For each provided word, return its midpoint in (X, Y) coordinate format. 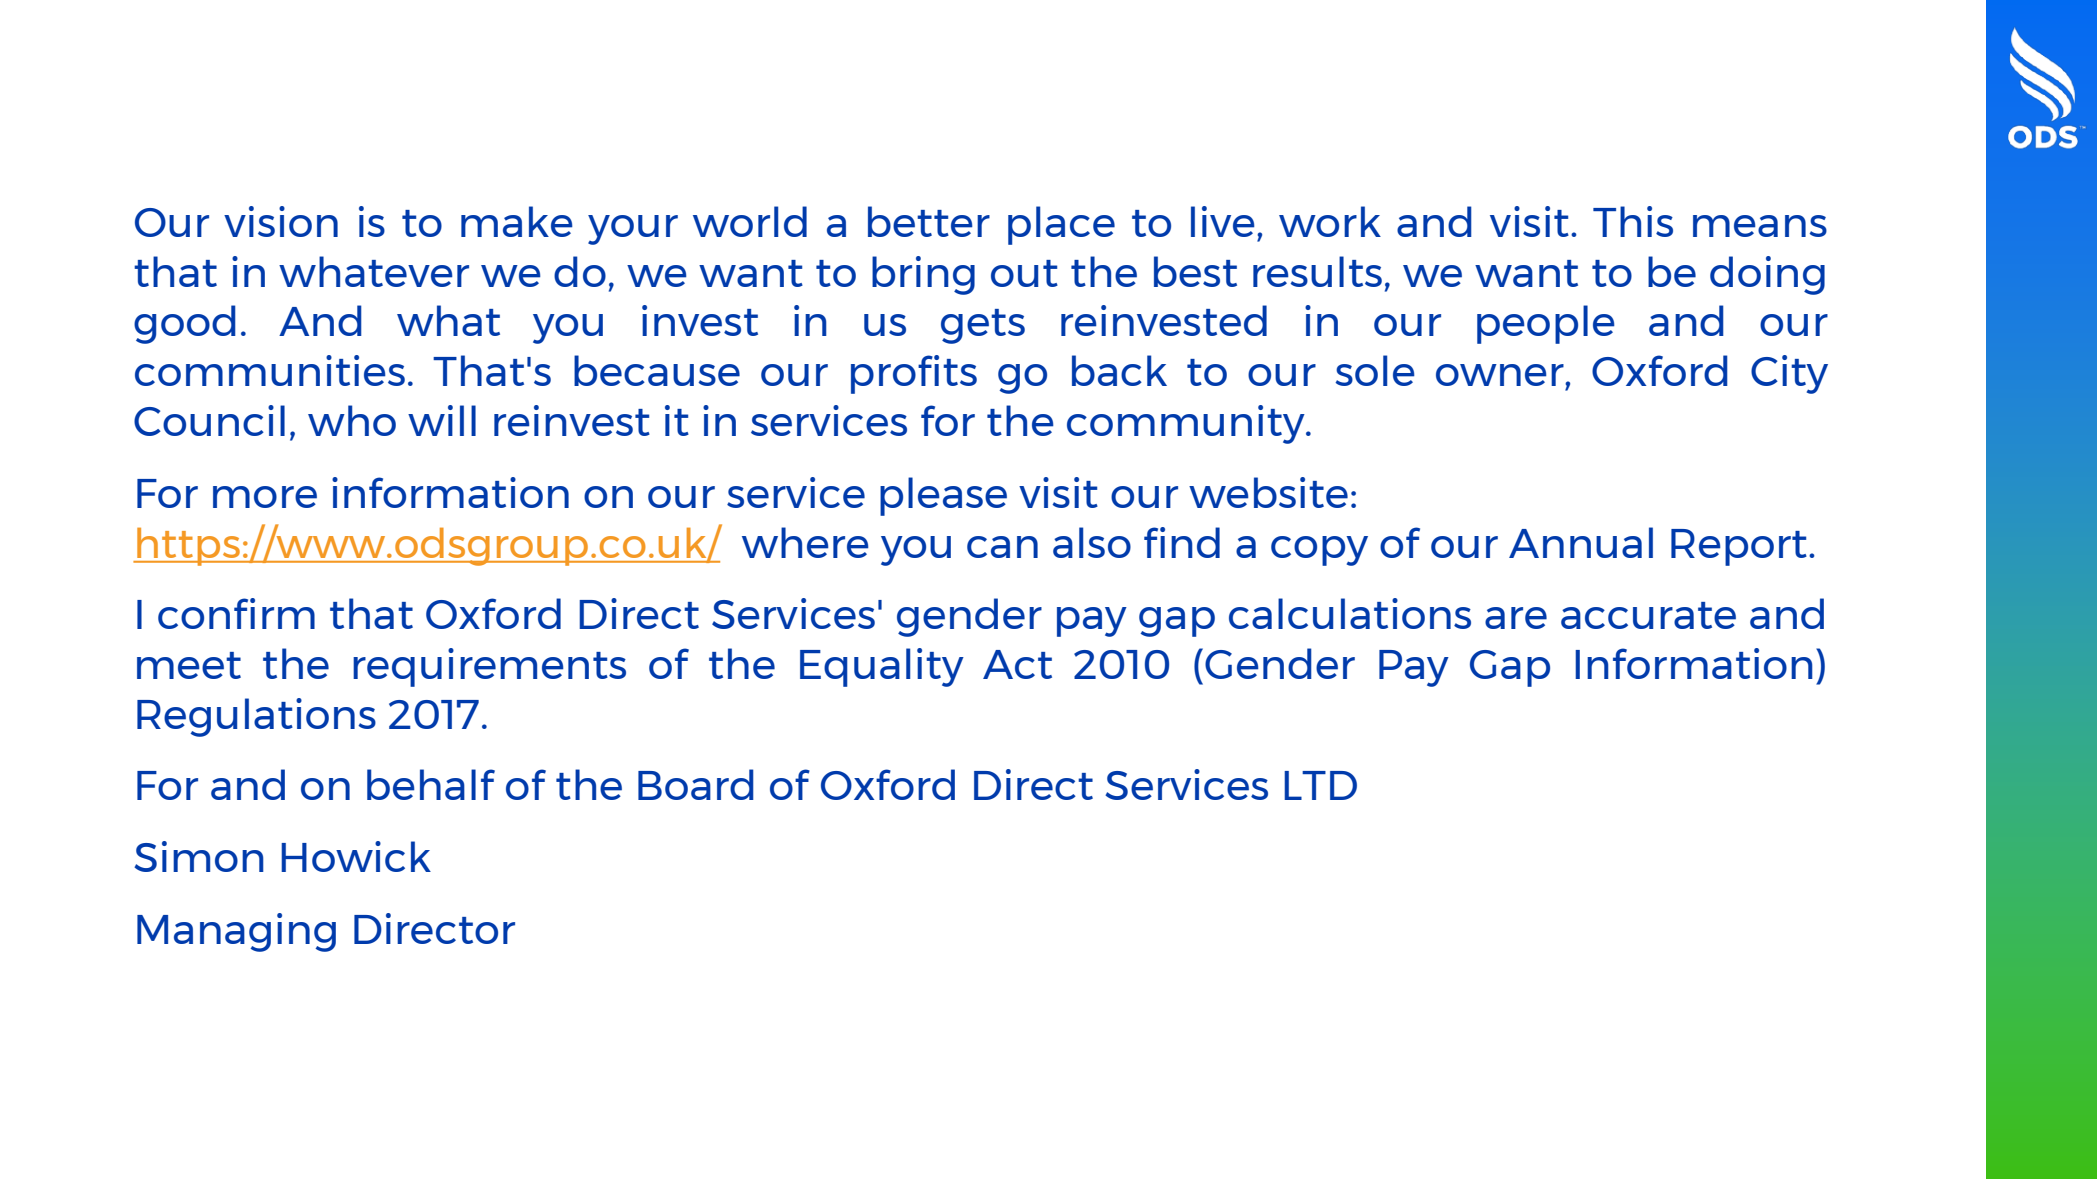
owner (1501, 375)
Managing (236, 932)
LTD (1320, 785)
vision (281, 221)
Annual (1581, 542)
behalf (431, 784)
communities (270, 370)
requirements (489, 667)
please (943, 496)
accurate (1648, 615)
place (1061, 225)
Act (1017, 664)
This (1633, 221)
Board (696, 784)
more (265, 497)
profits (914, 374)
